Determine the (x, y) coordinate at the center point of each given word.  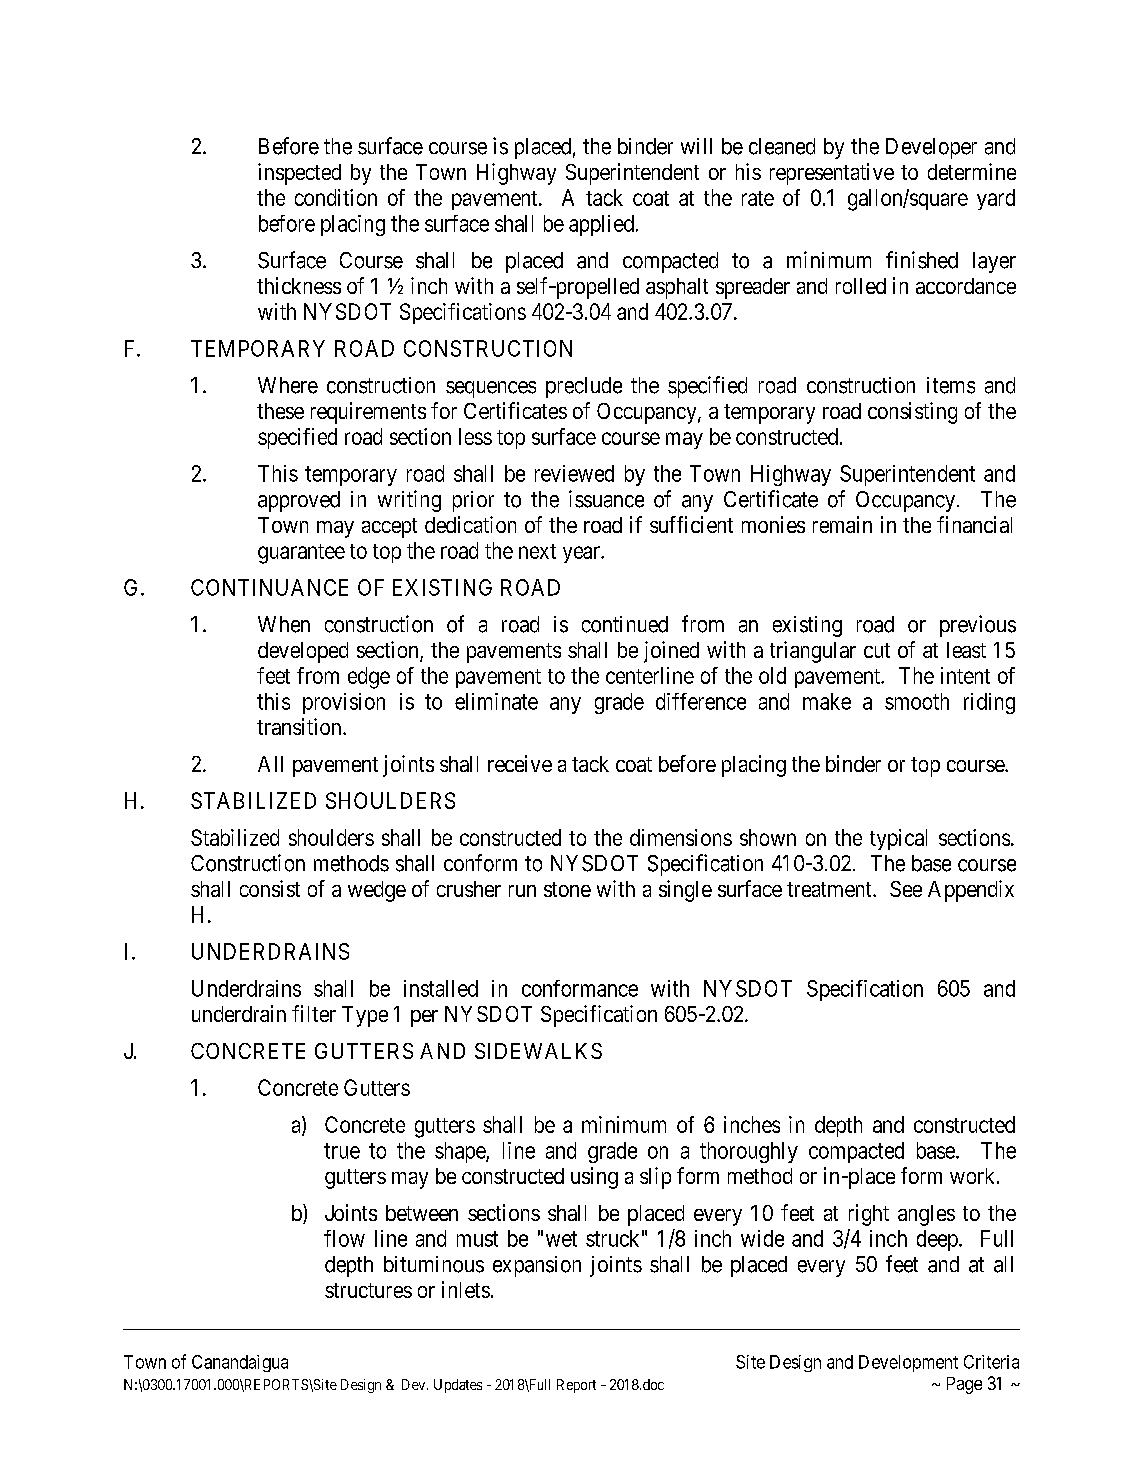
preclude (584, 387)
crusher (469, 889)
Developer (931, 148)
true (342, 1151)
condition (336, 197)
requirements (368, 413)
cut (877, 650)
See (906, 889)
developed (303, 652)
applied (601, 225)
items (951, 385)
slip (655, 1178)
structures (368, 1290)
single (685, 891)
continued (625, 624)
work (974, 1176)
